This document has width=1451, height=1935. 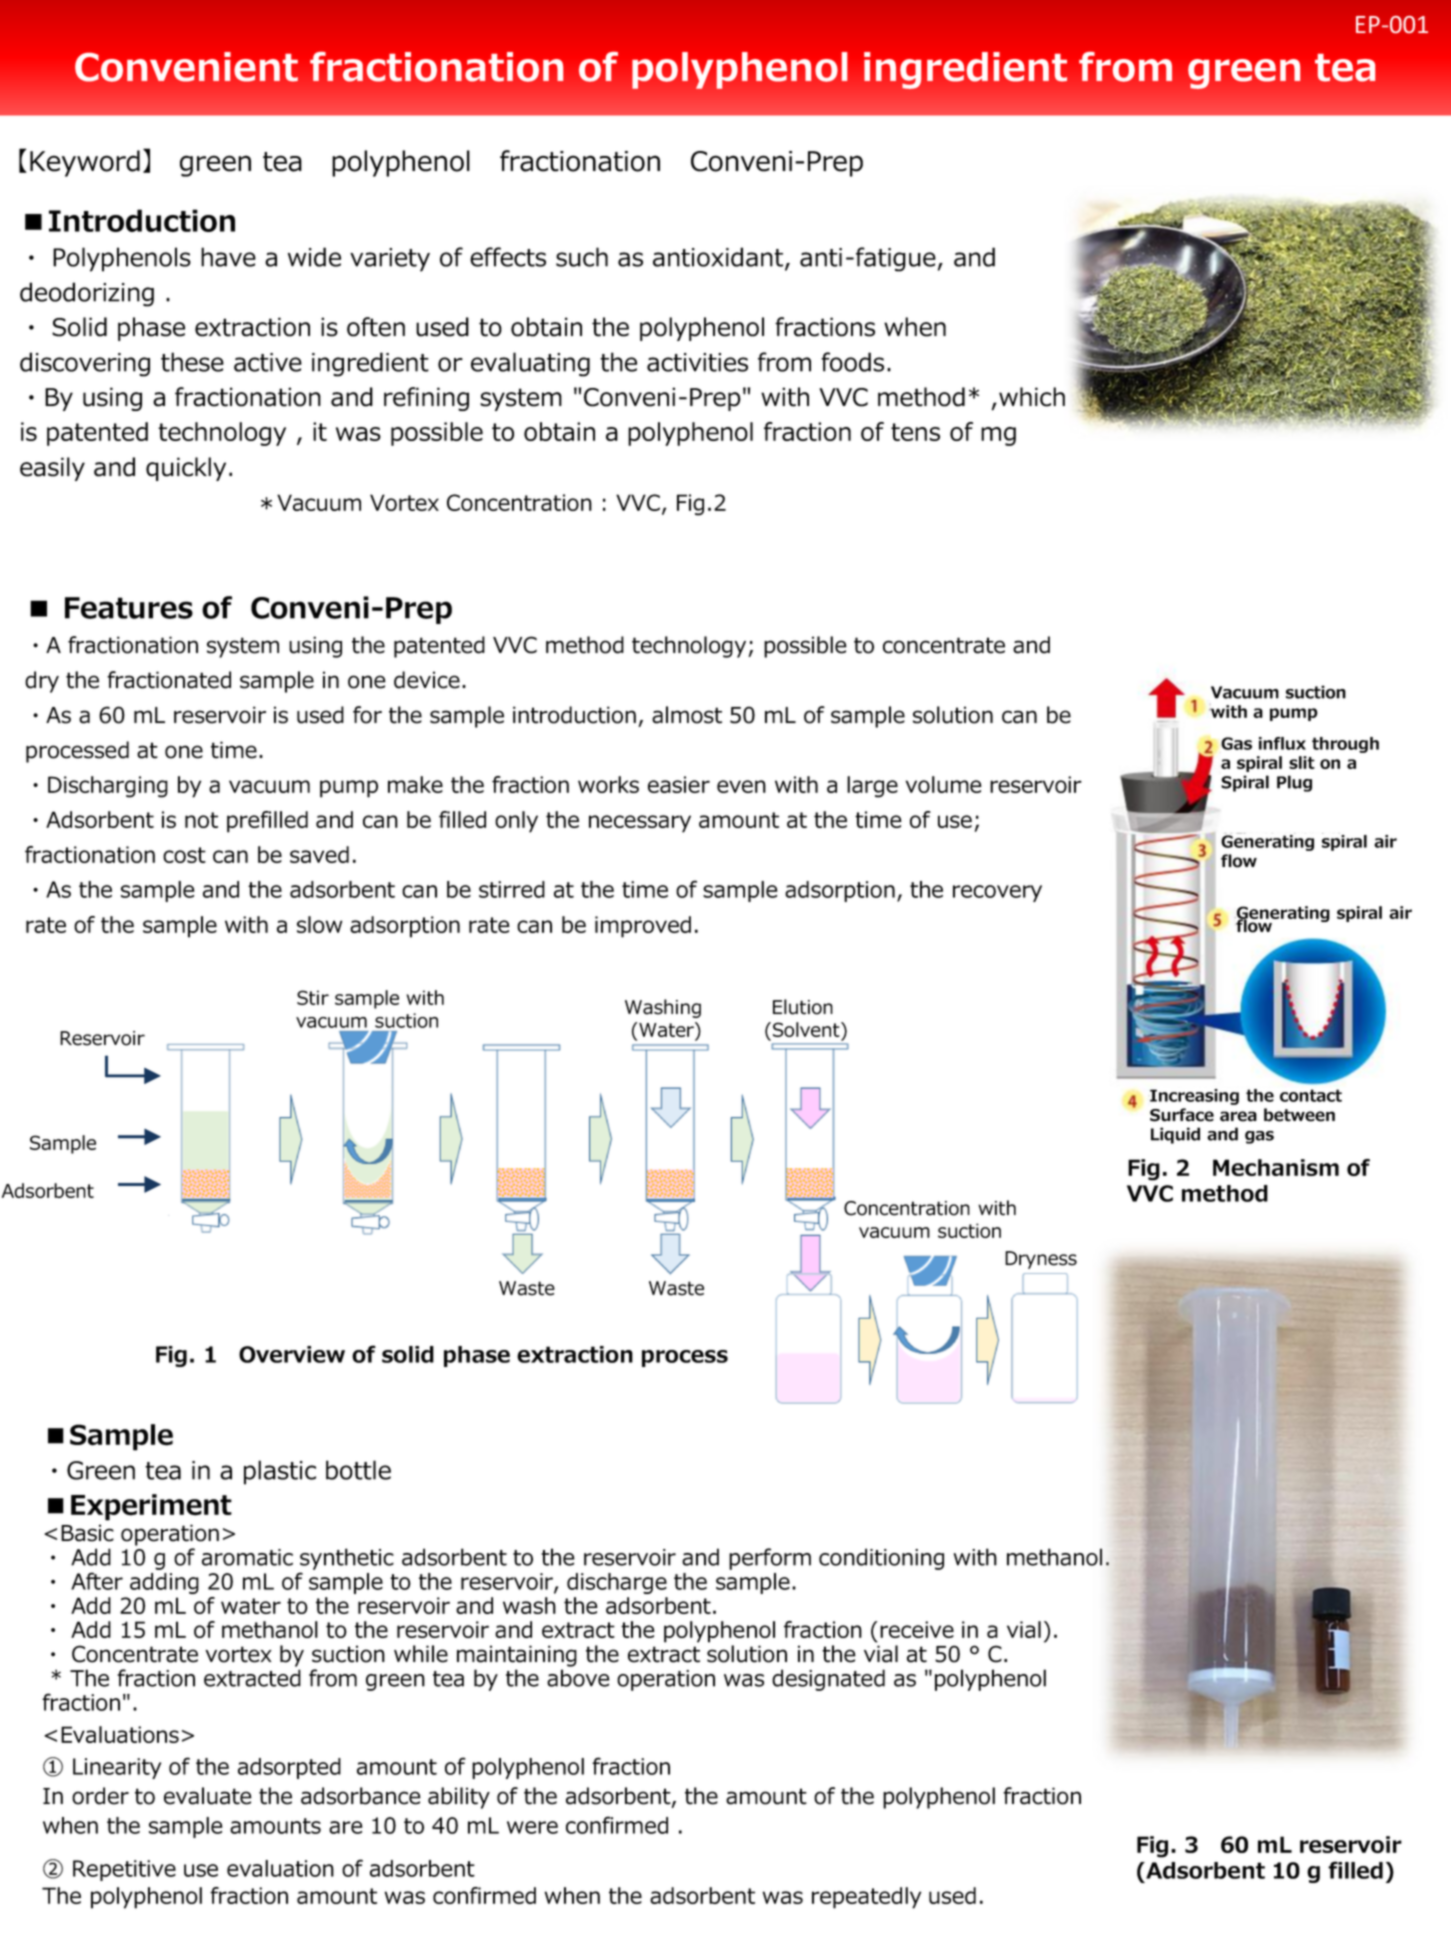 What do you see at coordinates (1032, 397) in the document?
I see `which` at bounding box center [1032, 397].
